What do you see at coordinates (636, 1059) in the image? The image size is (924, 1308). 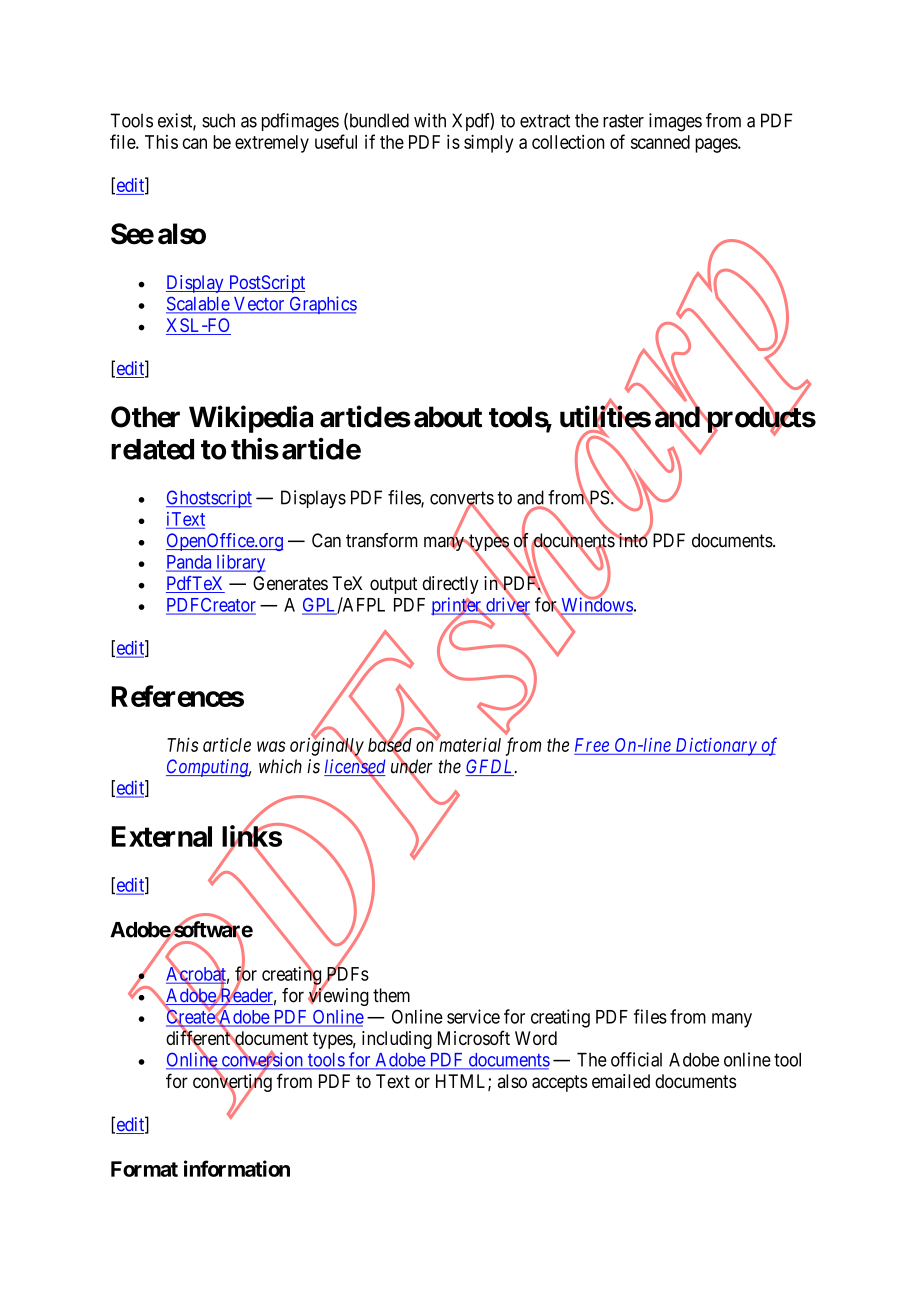 I see `official` at bounding box center [636, 1059].
